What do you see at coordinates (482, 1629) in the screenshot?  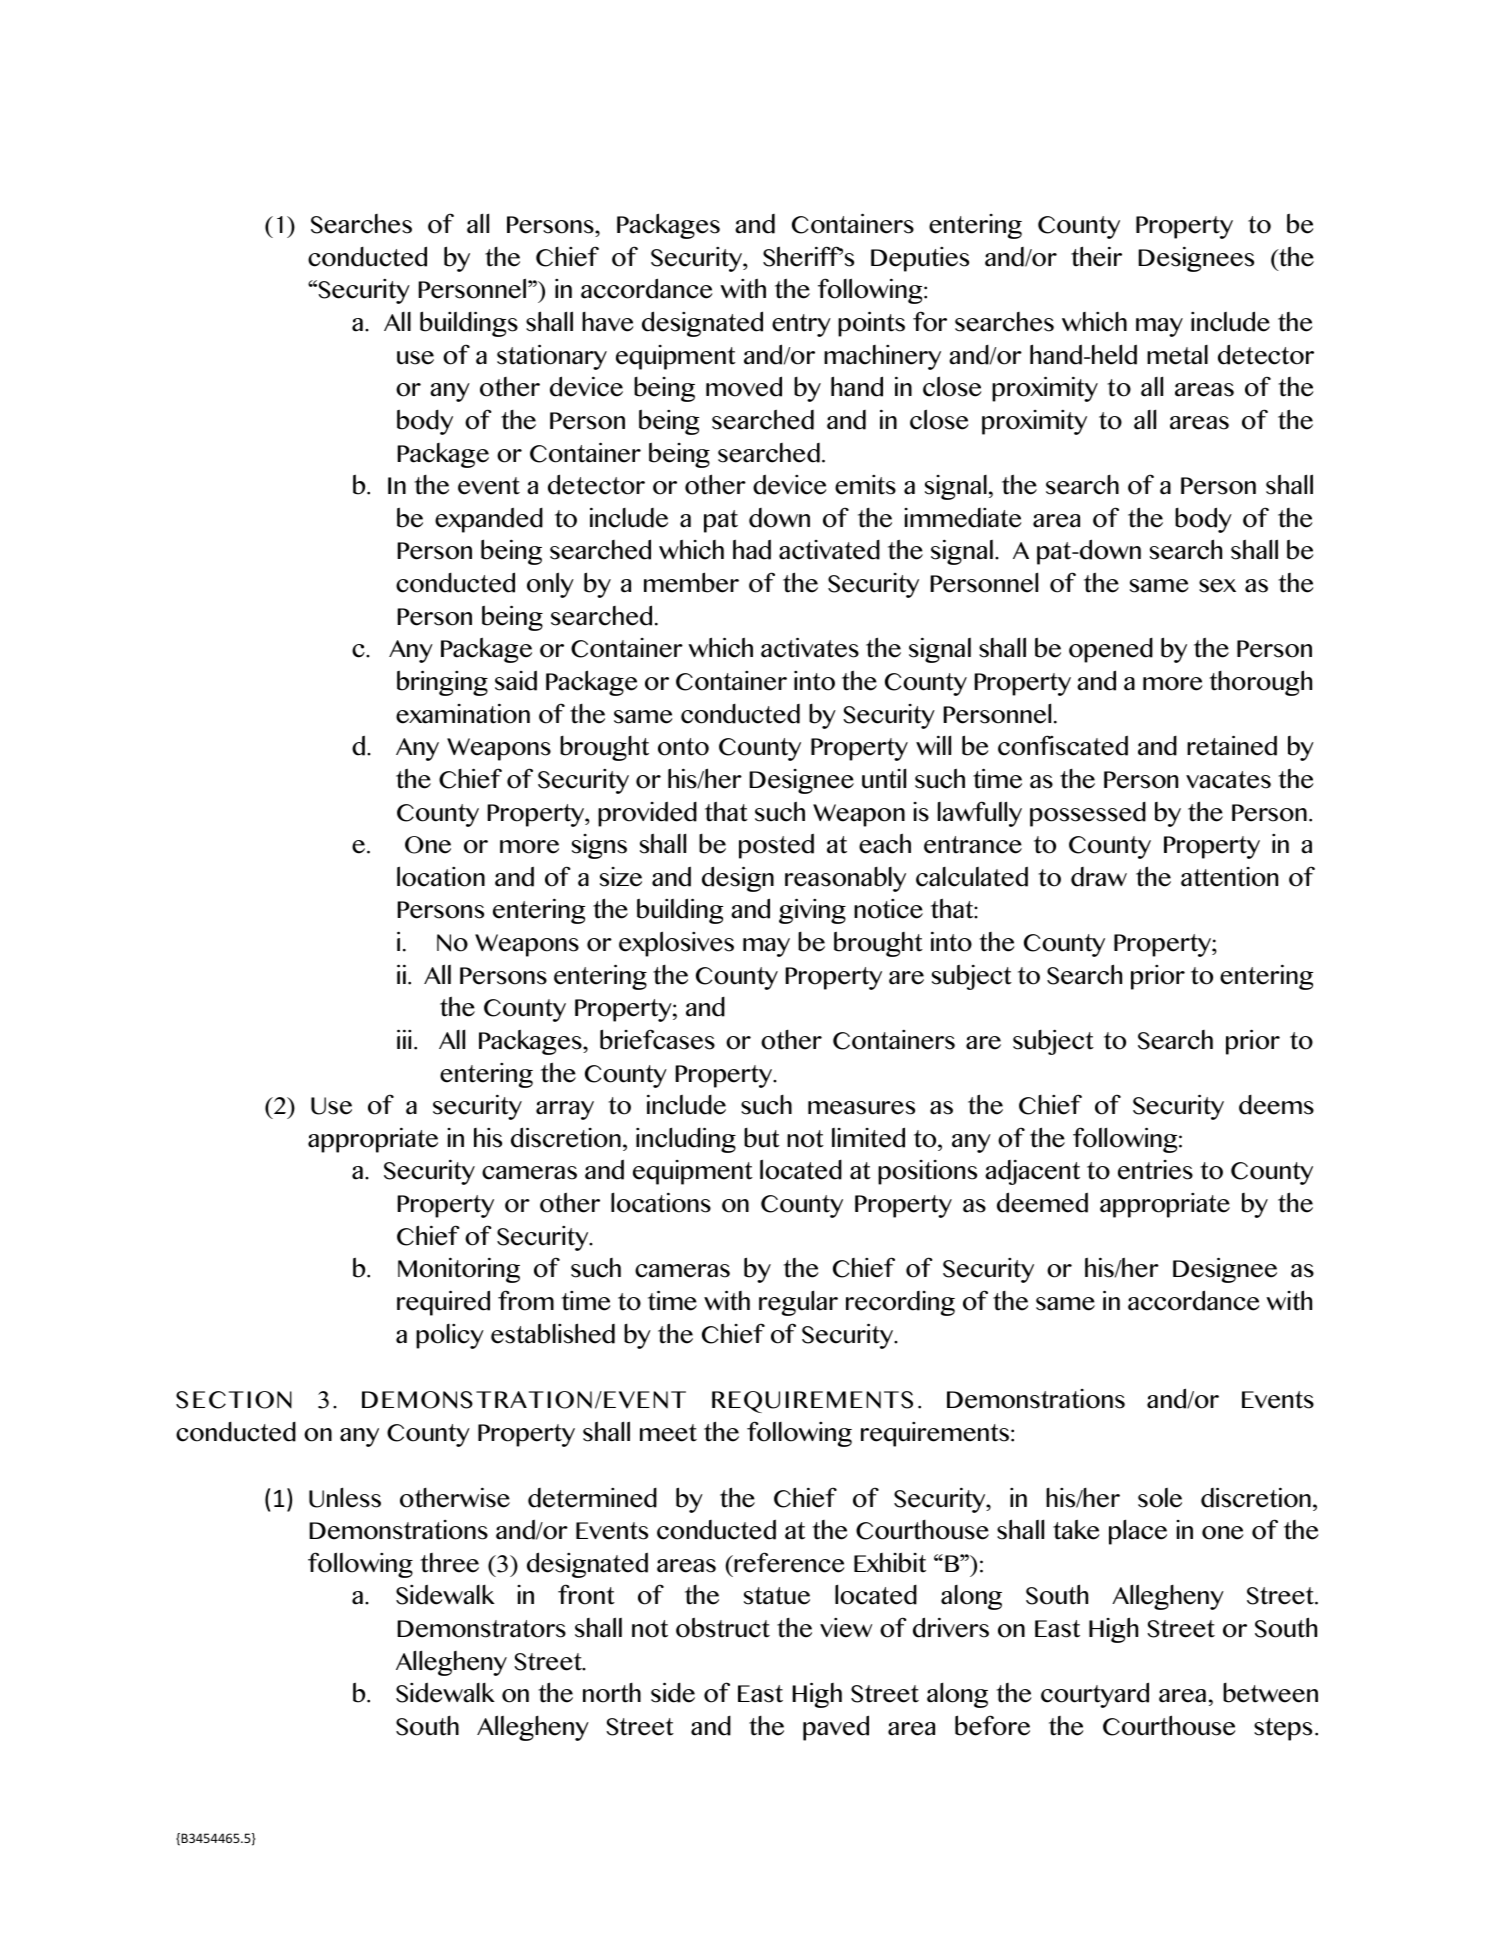 I see `Demonstrators` at bounding box center [482, 1629].
